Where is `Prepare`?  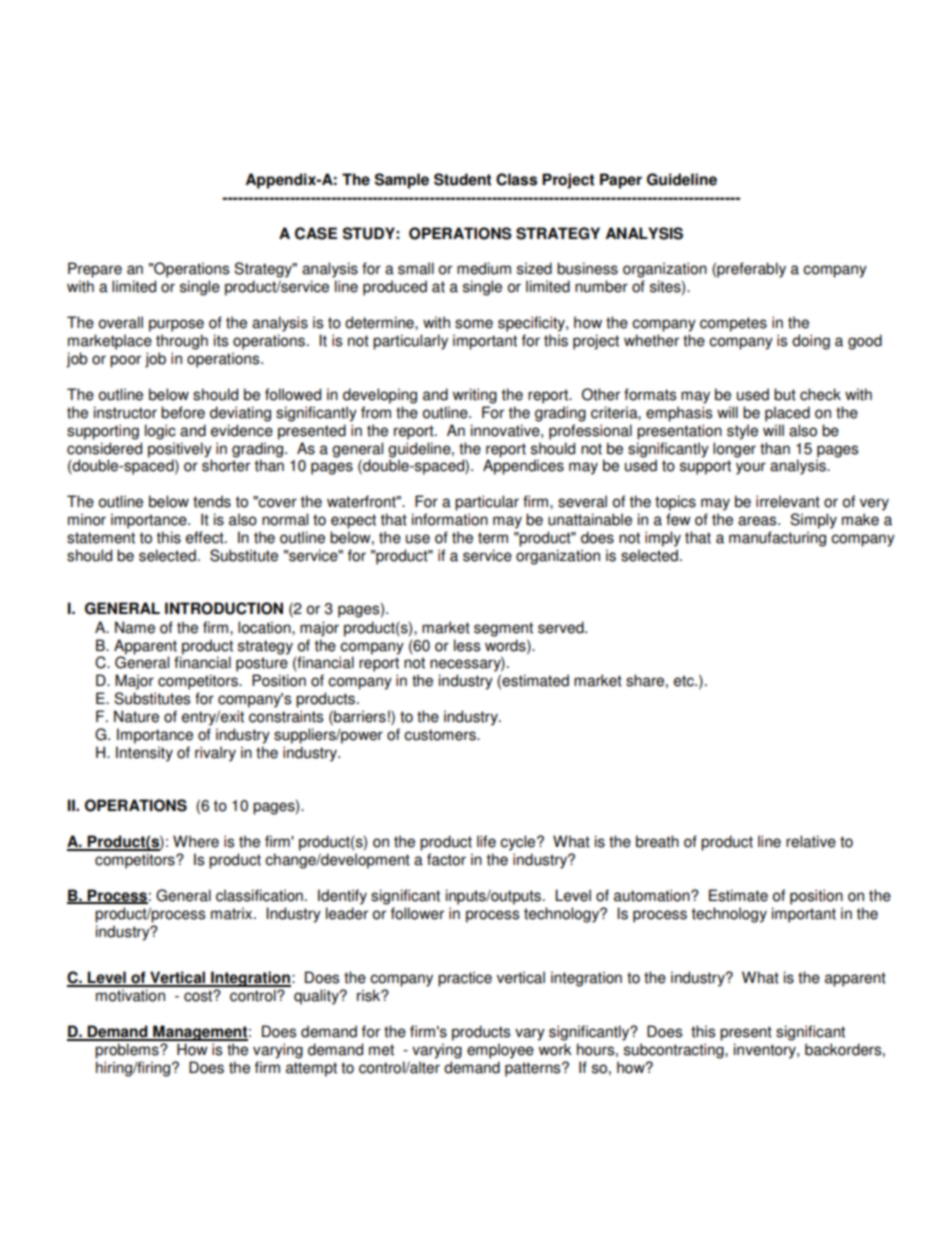 Prepare is located at coordinates (95, 270).
